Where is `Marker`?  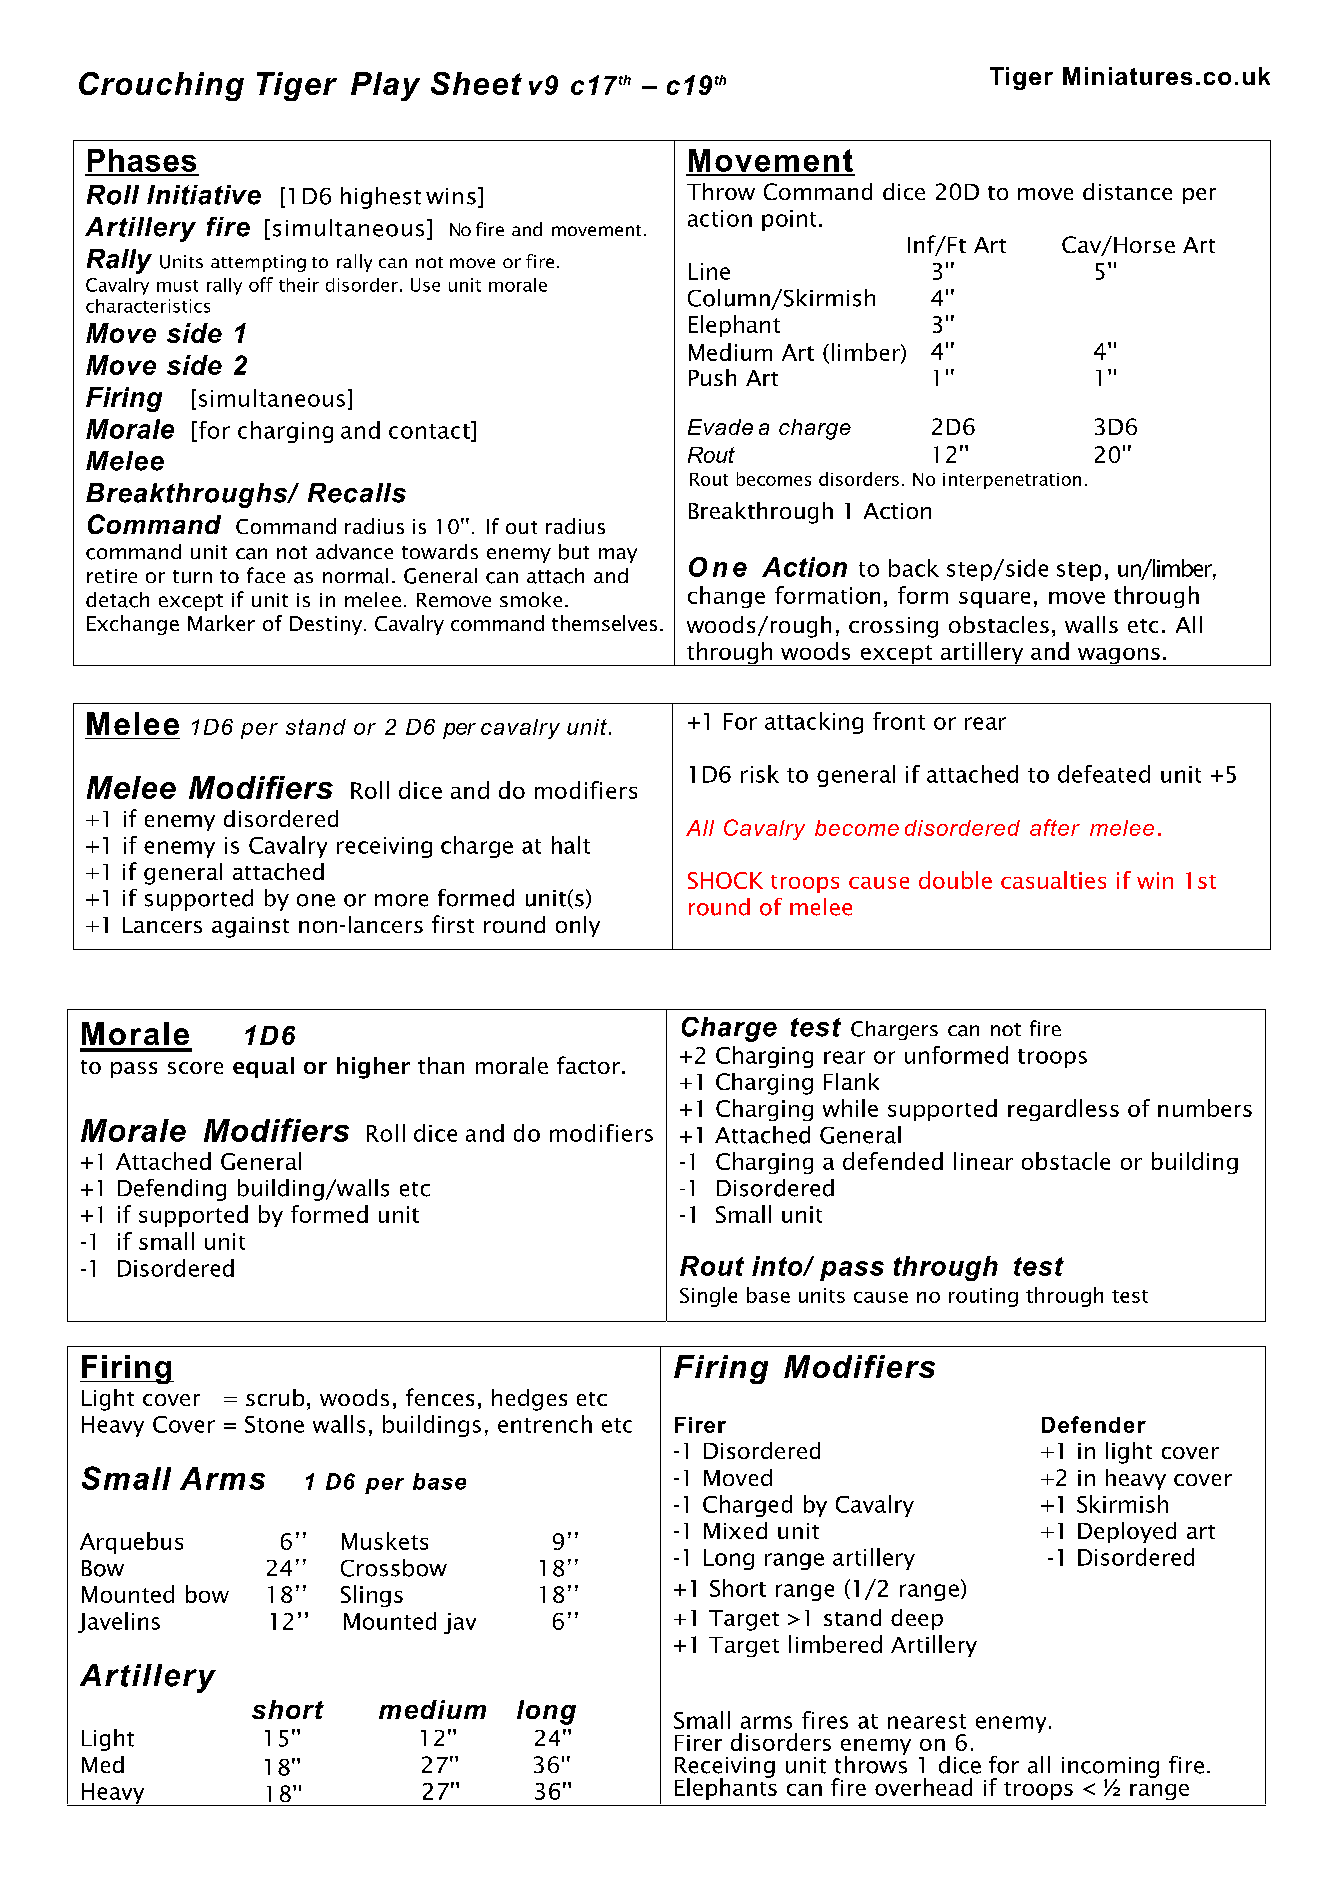 Marker is located at coordinates (221, 623).
